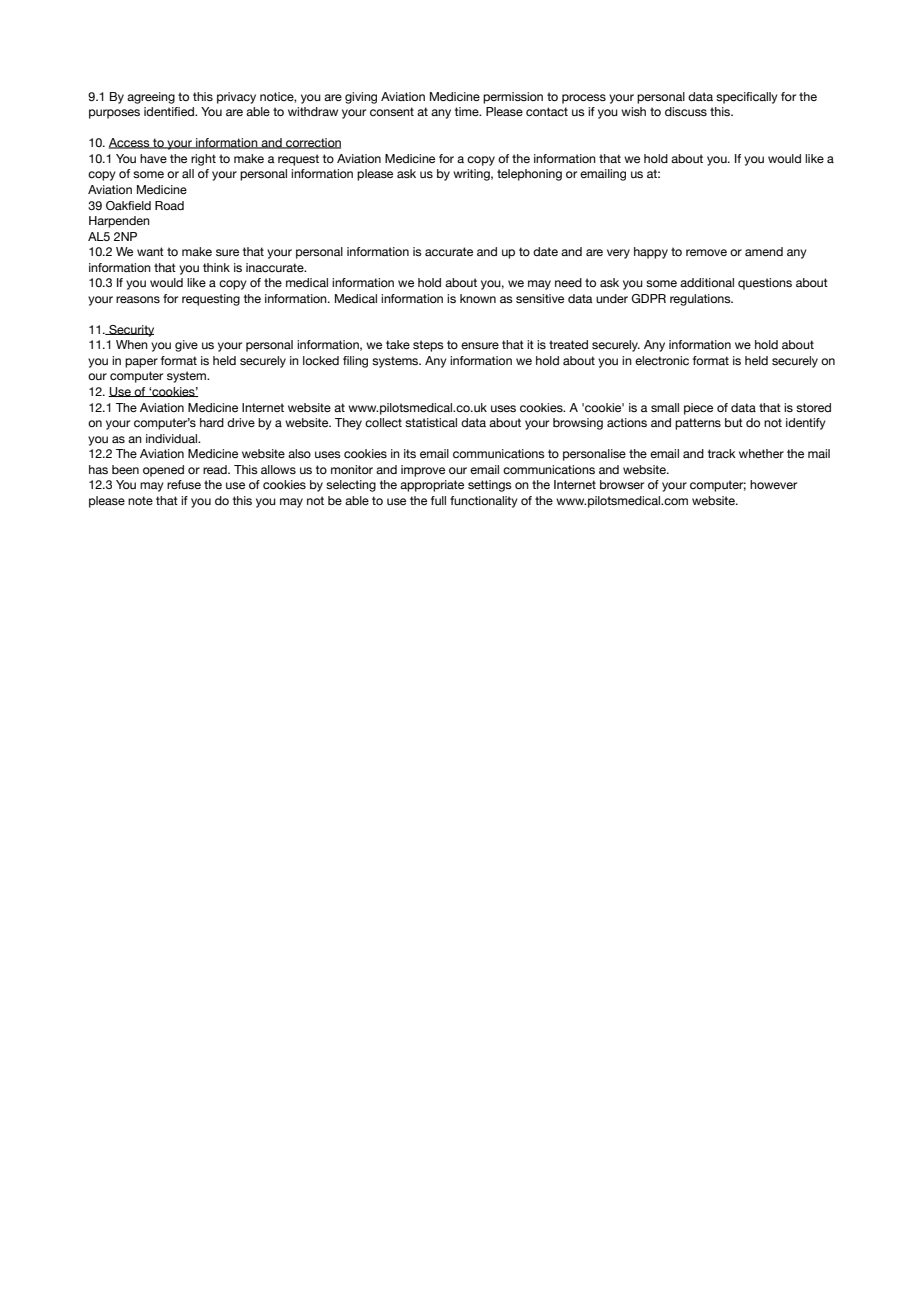 This screenshot has width=924, height=1308. Describe the element at coordinates (545, 251) in the screenshot. I see `date` at that location.
